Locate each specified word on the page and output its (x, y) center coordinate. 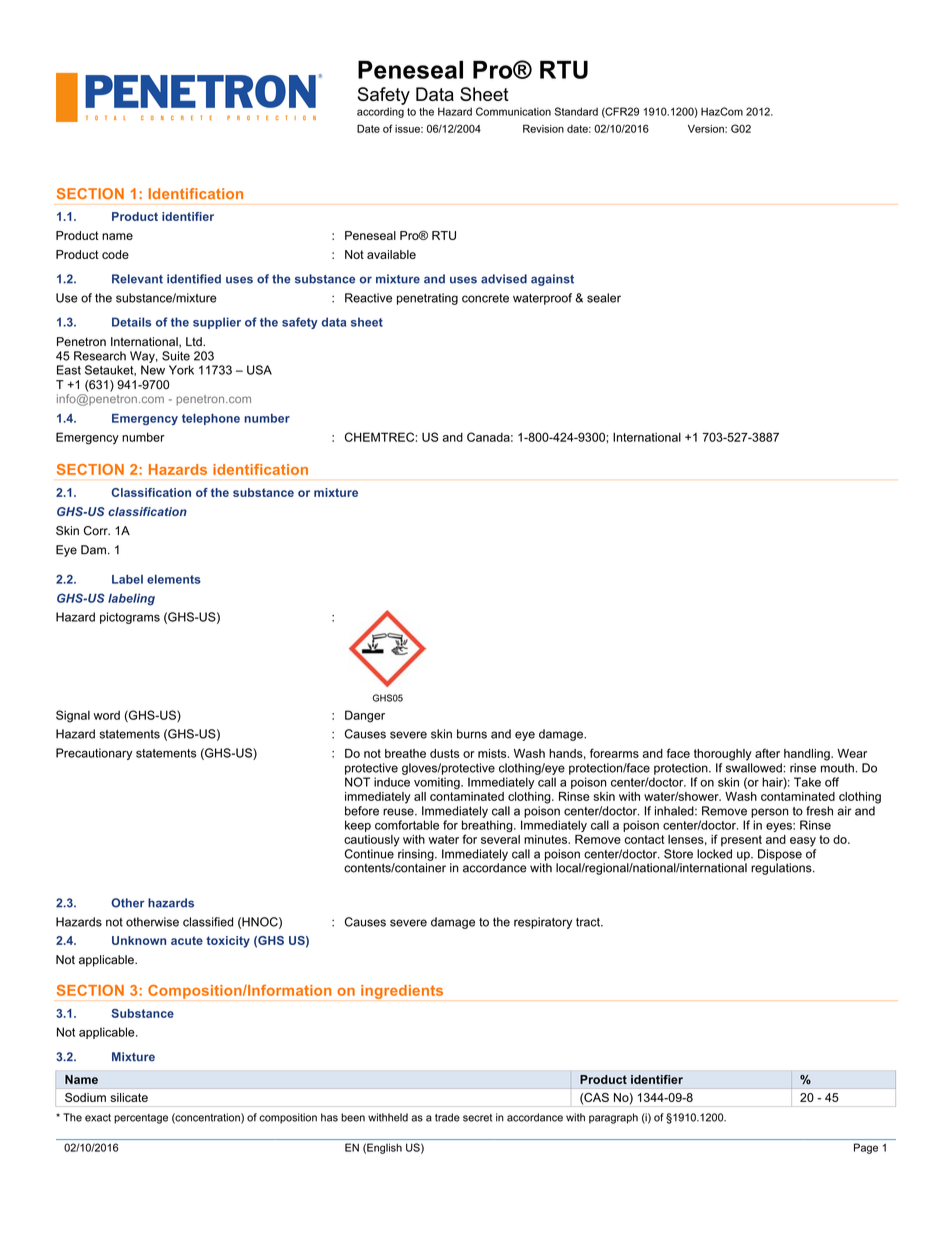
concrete (485, 298)
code (115, 254)
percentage (141, 1119)
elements (174, 579)
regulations (782, 869)
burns (472, 734)
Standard (576, 111)
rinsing (417, 855)
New (153, 370)
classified (208, 922)
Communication (513, 111)
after (767, 753)
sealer (604, 298)
